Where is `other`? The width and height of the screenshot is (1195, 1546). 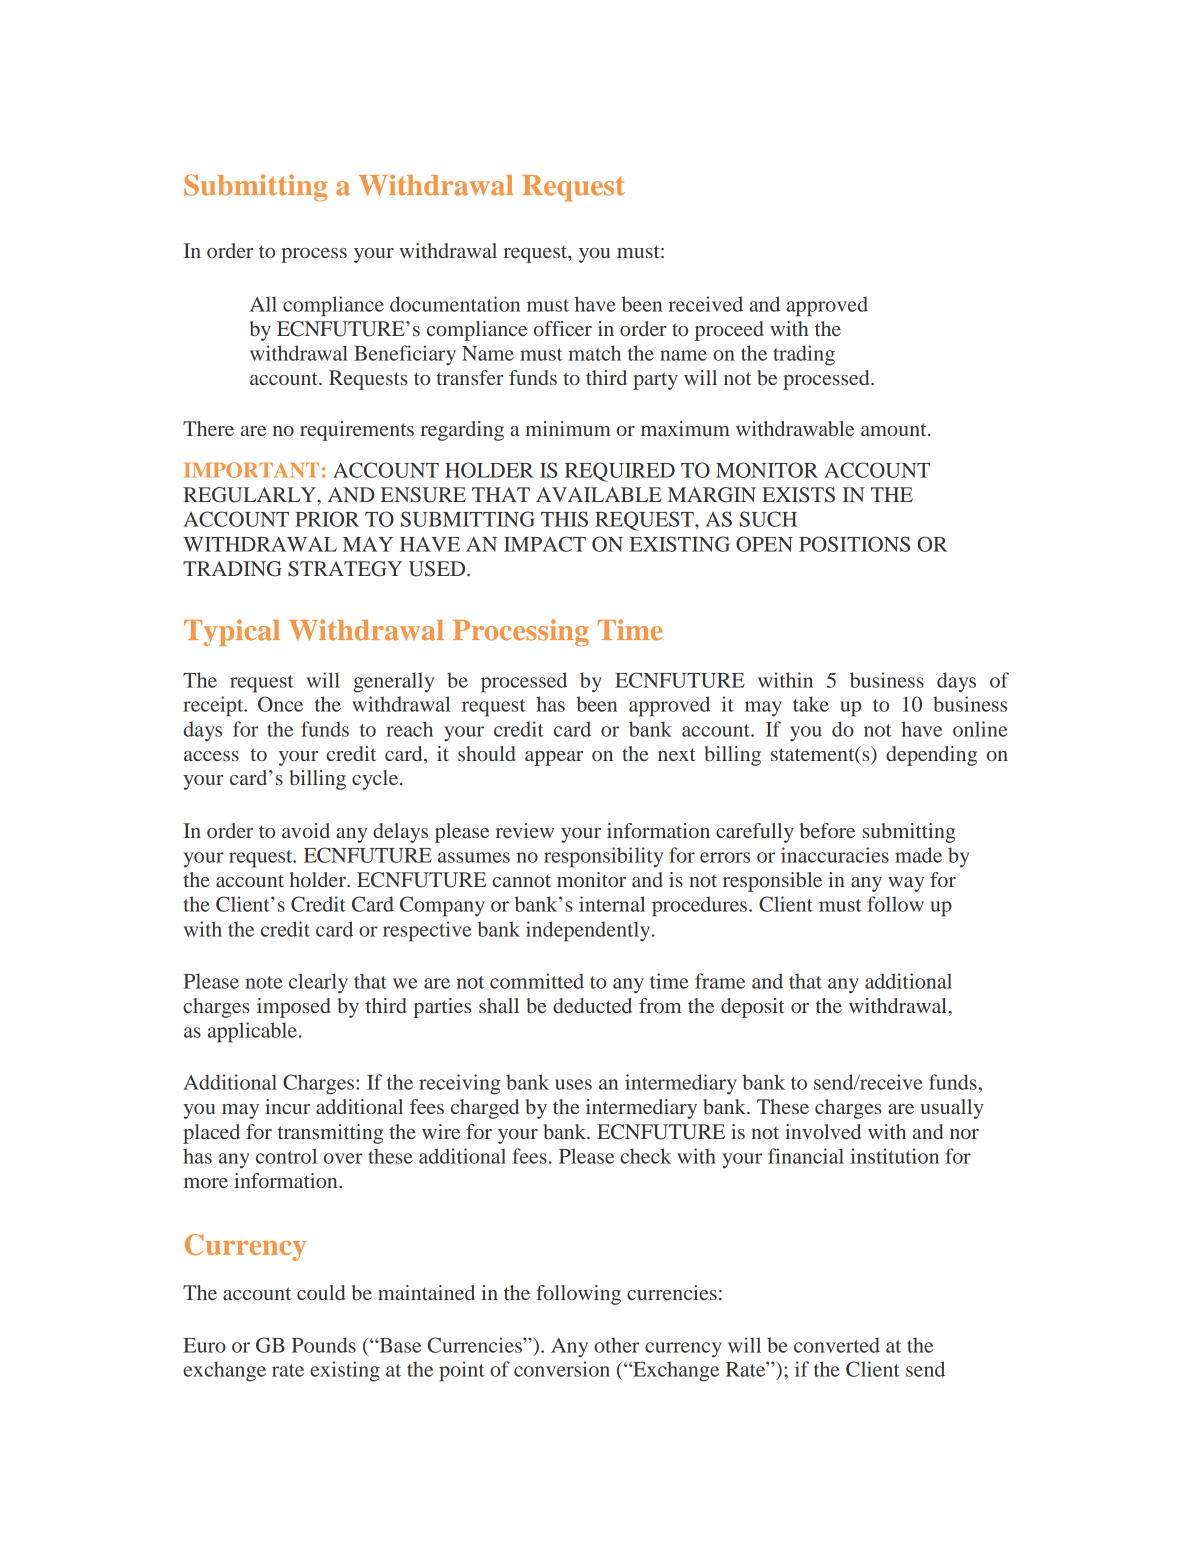 other is located at coordinates (616, 1345).
